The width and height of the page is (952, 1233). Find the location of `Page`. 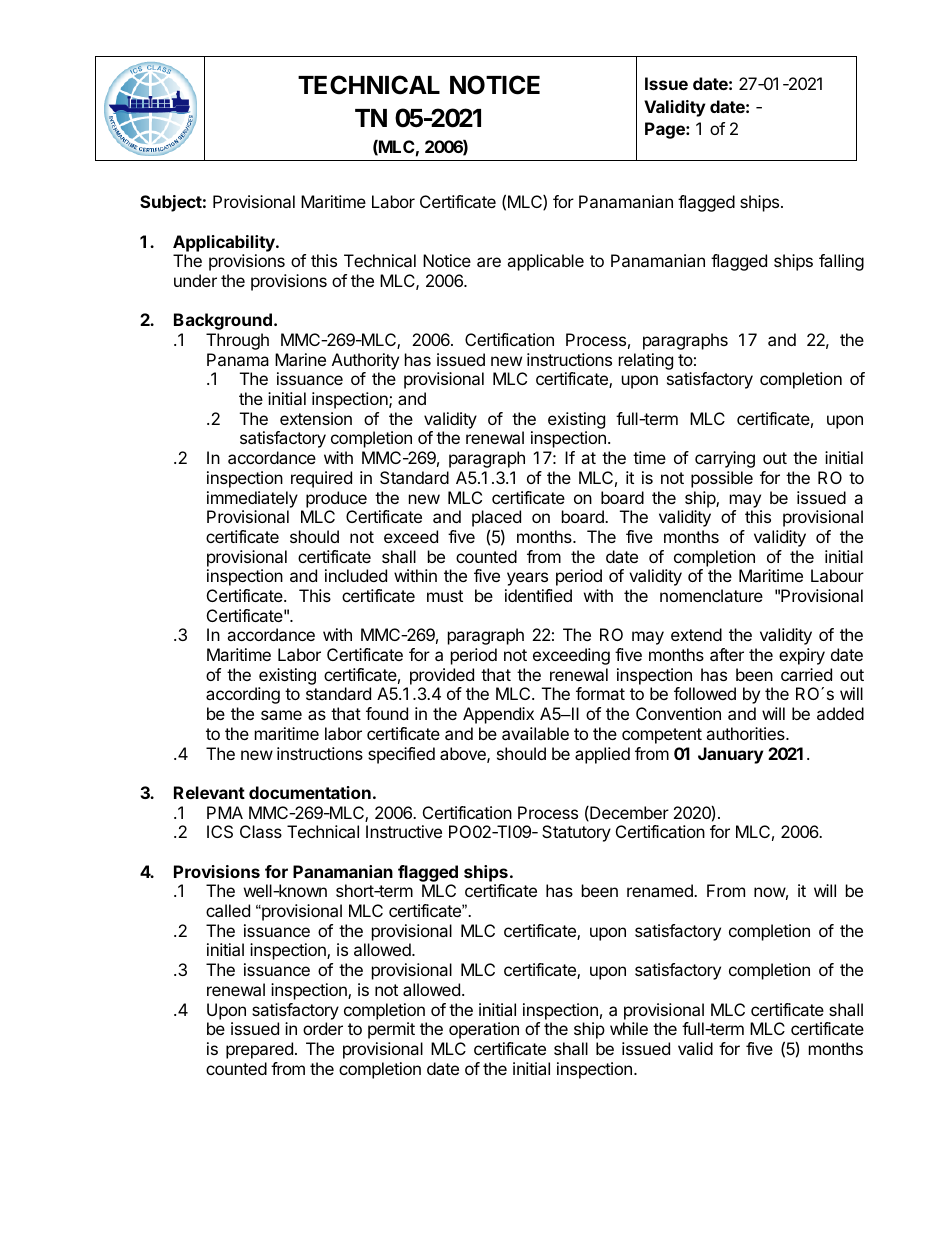

Page is located at coordinates (666, 130).
